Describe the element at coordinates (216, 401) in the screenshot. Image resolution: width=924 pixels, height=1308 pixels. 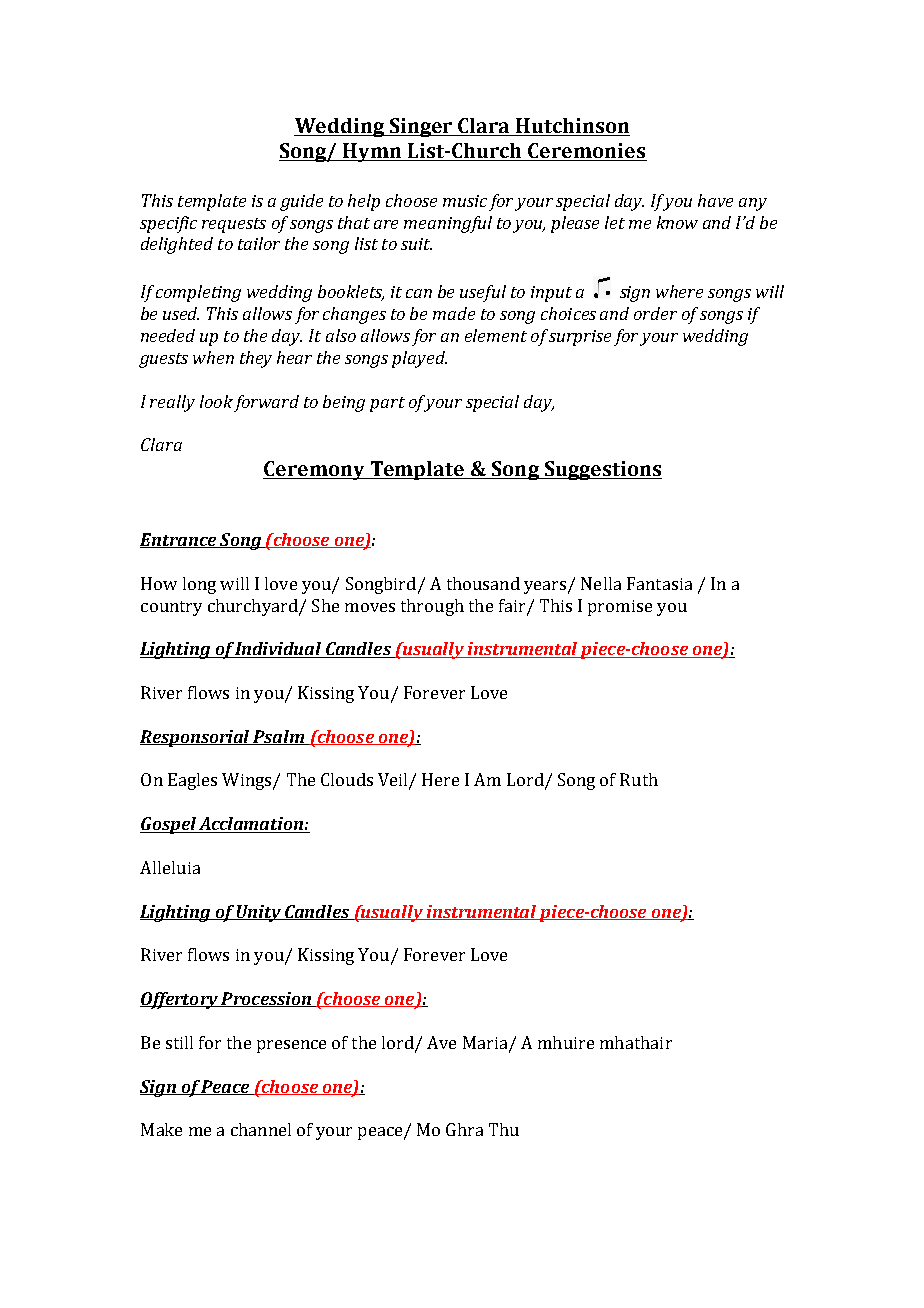
I see `look` at that location.
